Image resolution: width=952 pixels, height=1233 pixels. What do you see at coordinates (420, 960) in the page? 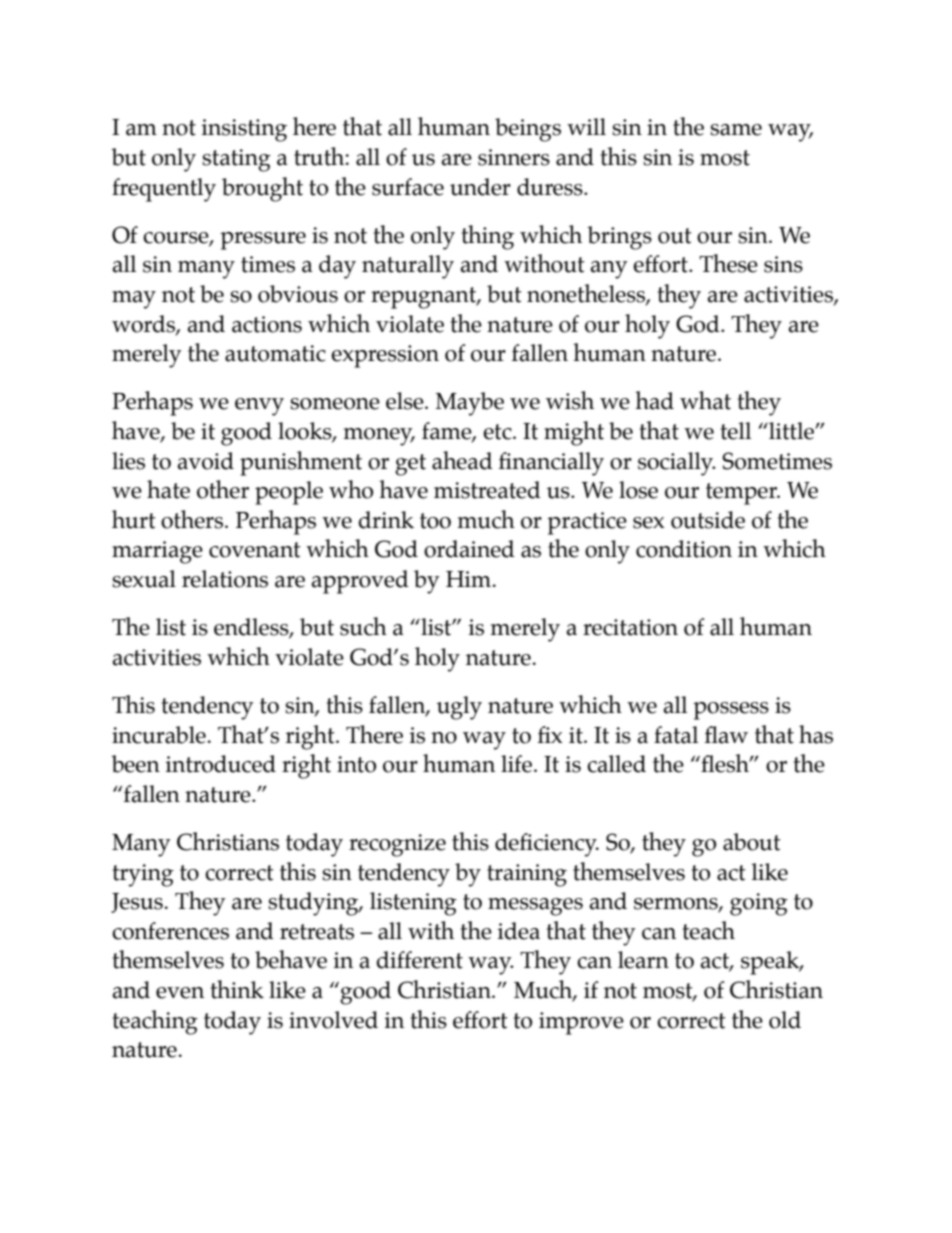
I see `different` at bounding box center [420, 960].
